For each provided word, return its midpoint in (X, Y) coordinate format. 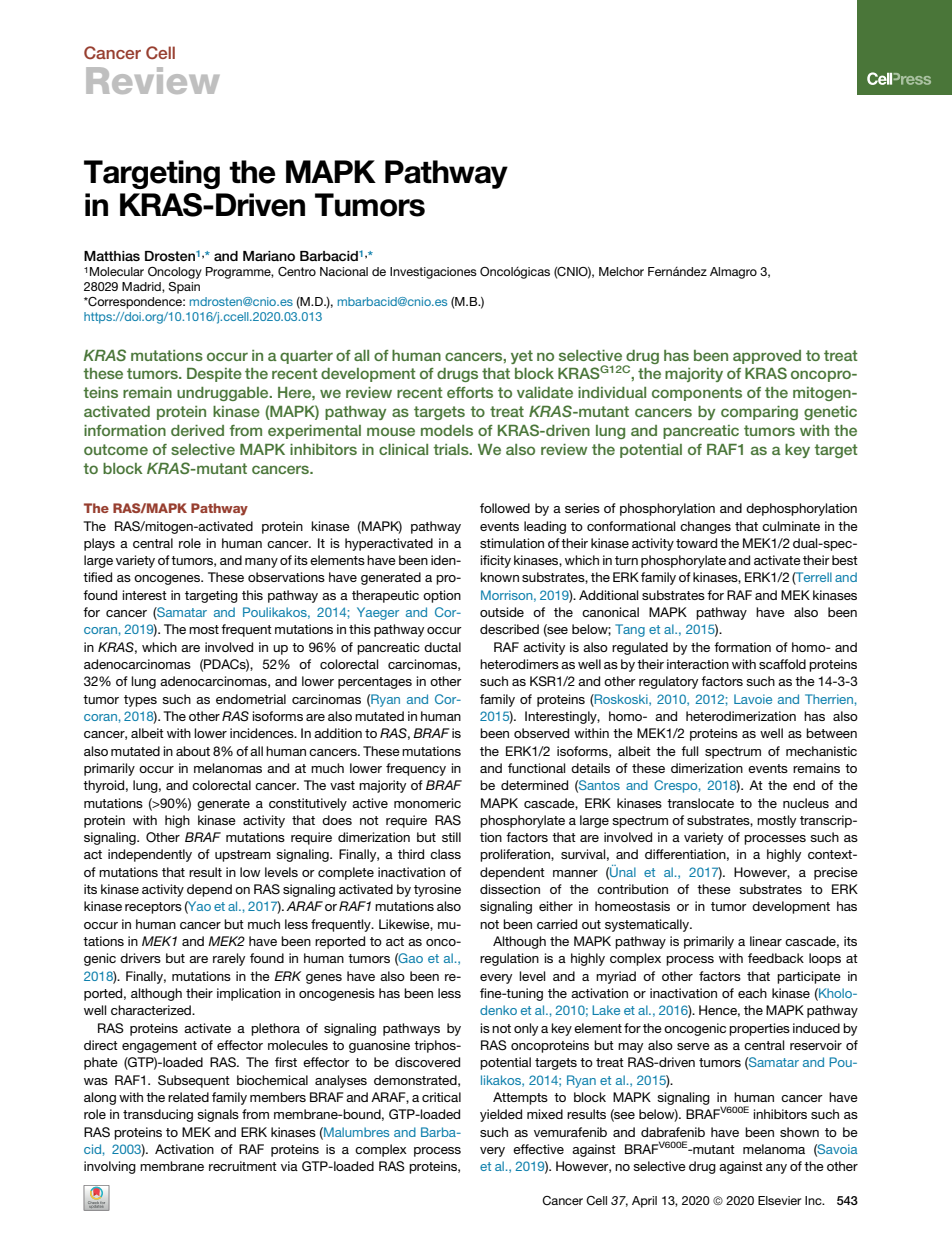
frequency (416, 769)
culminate (791, 526)
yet (522, 357)
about (193, 751)
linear (766, 941)
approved (767, 357)
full (689, 751)
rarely (229, 959)
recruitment (243, 1166)
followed (505, 508)
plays (99, 544)
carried (557, 924)
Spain (184, 288)
